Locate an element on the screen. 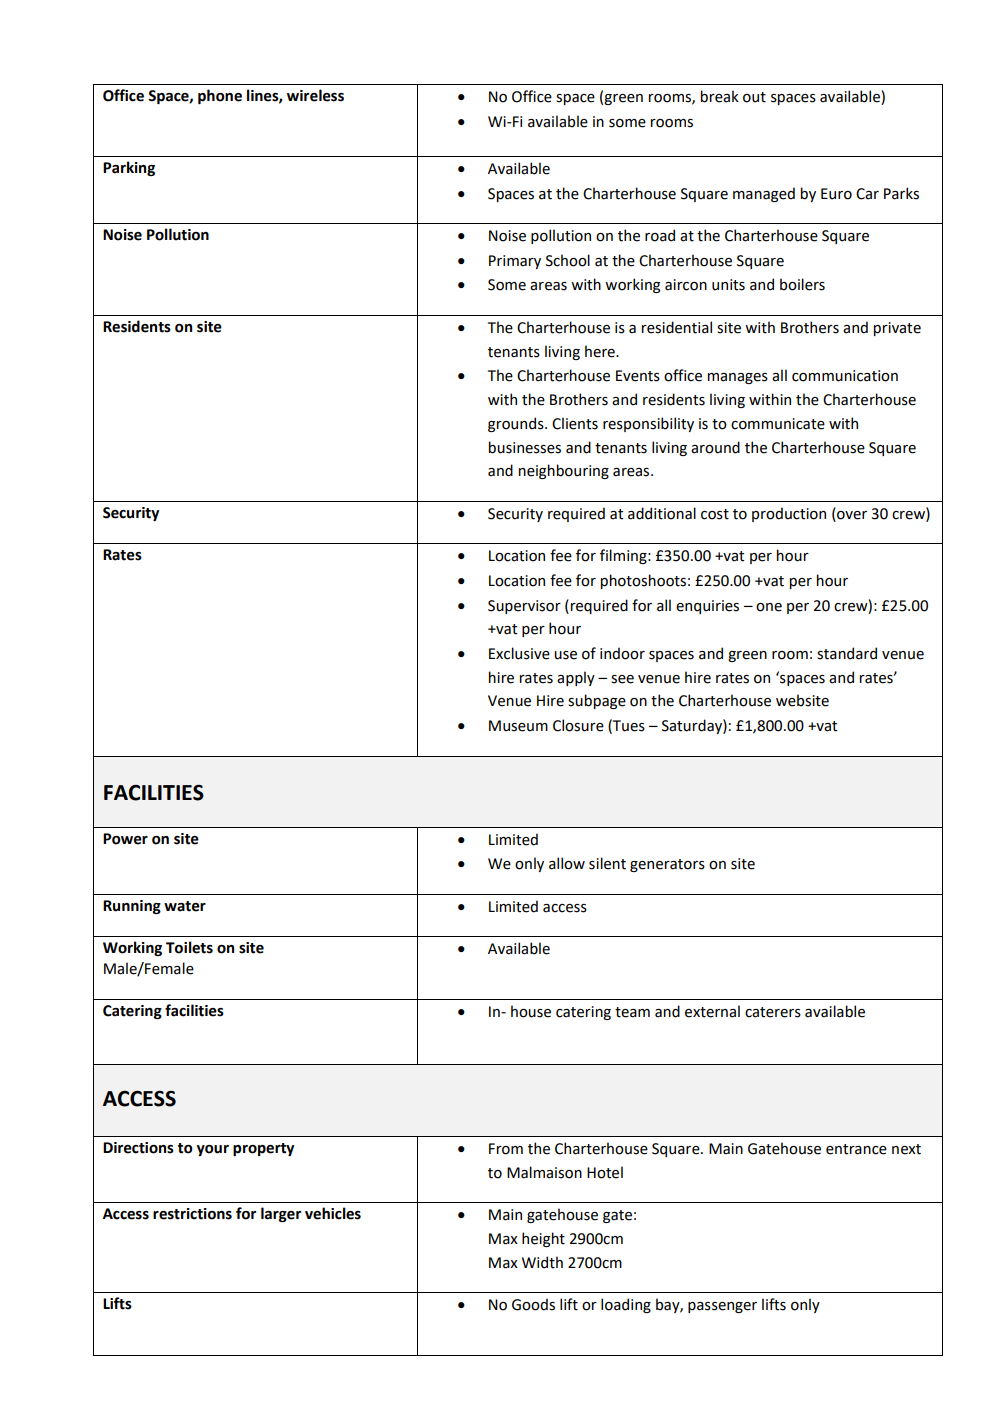  out is located at coordinates (754, 97).
